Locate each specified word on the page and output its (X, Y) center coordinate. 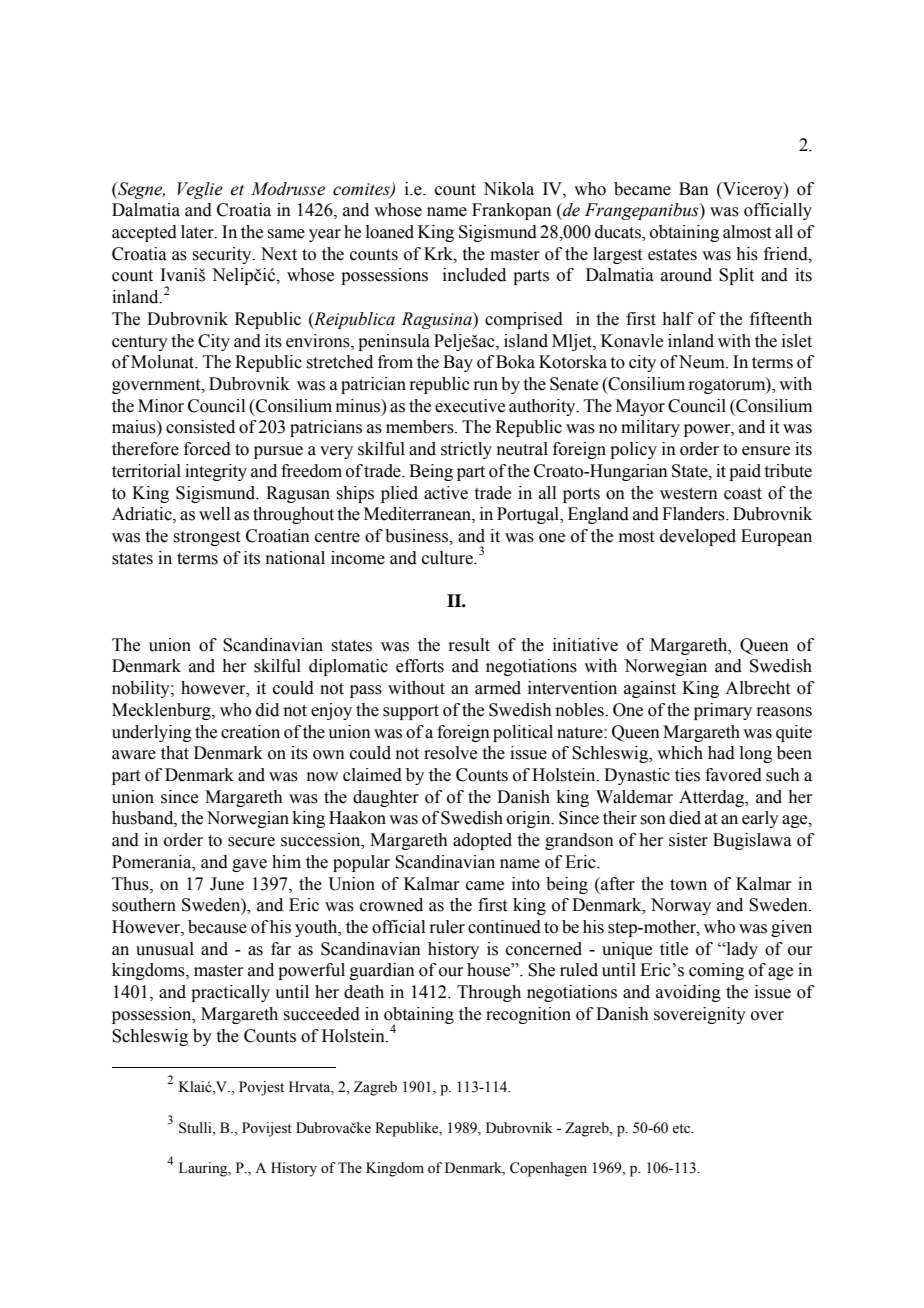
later (198, 232)
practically (230, 993)
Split (736, 276)
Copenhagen (548, 1169)
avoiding (688, 993)
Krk (439, 254)
